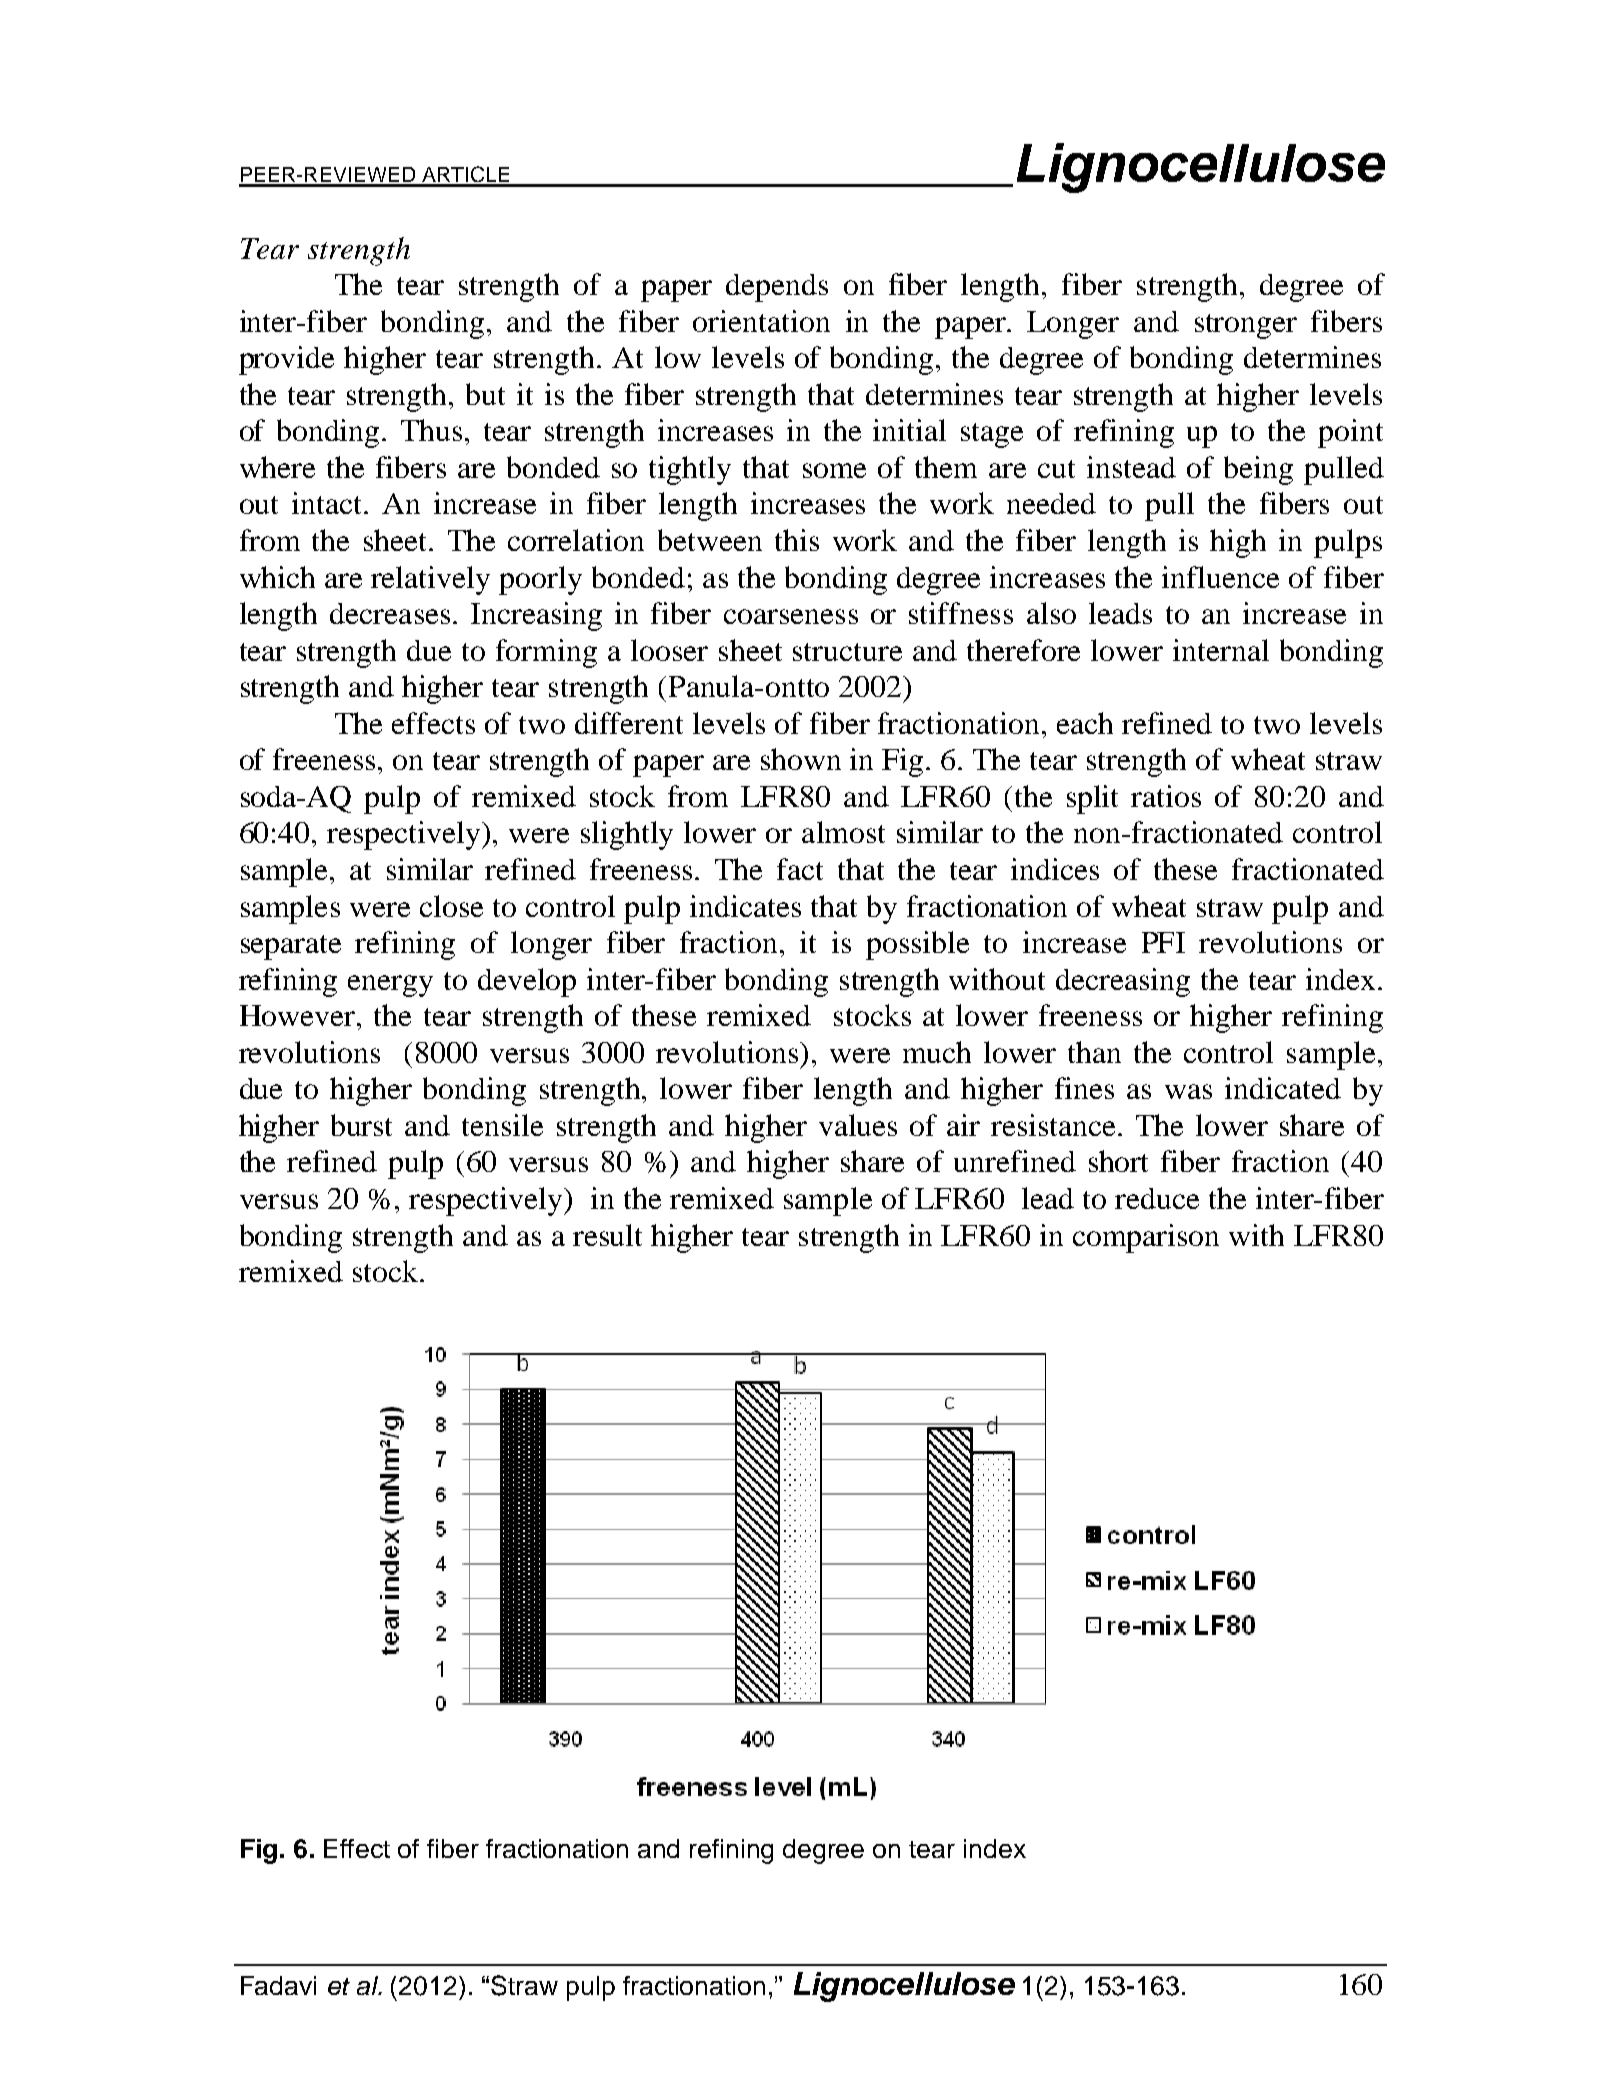 The width and height of the screenshot is (1622, 2098). I want to click on burst, so click(361, 1125).
